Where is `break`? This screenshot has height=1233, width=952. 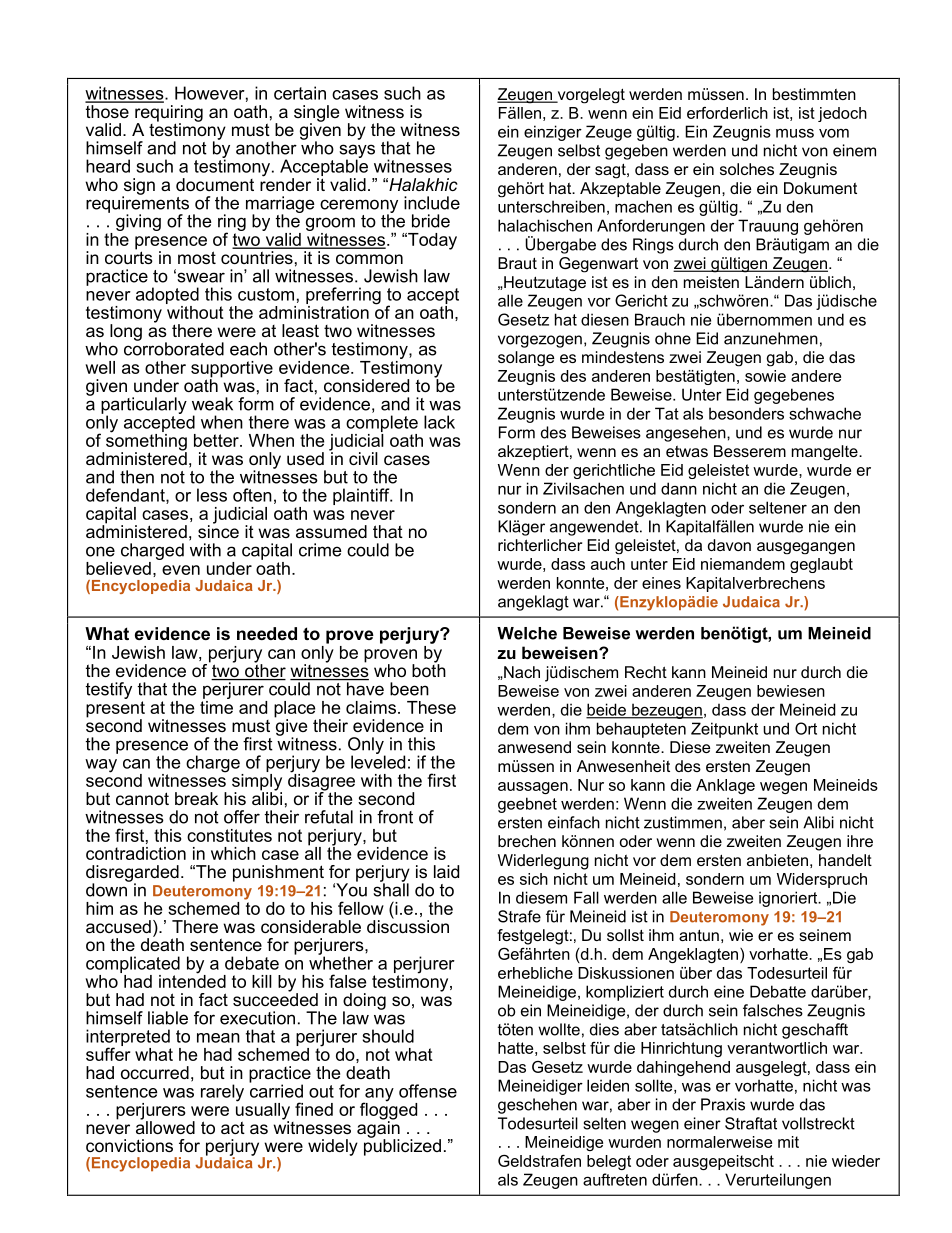
break is located at coordinates (196, 798).
